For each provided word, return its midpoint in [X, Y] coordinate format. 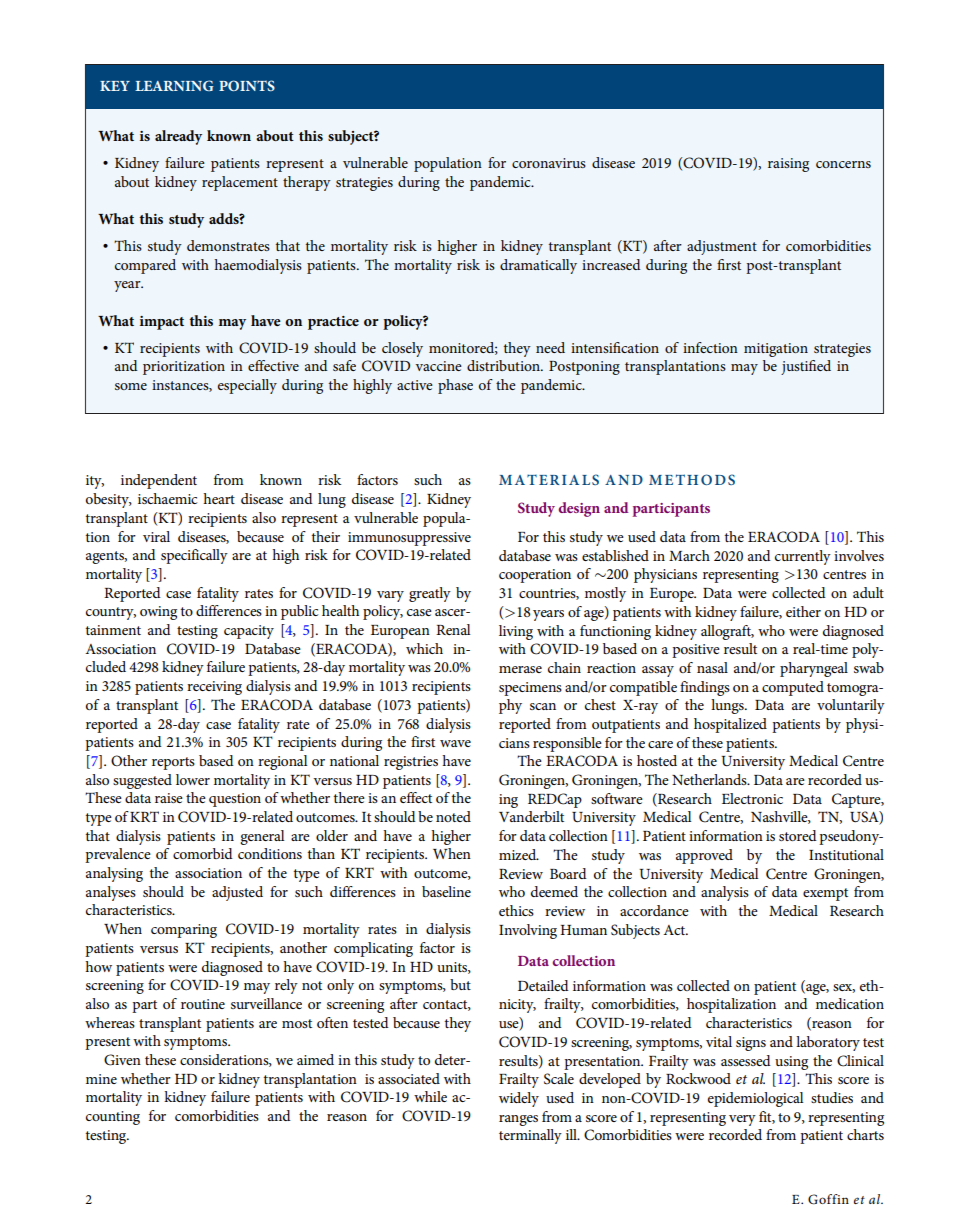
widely [519, 1099]
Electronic [752, 798]
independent [159, 481]
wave [455, 743]
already [178, 137]
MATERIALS [549, 479]
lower [193, 779]
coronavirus [549, 163]
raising [788, 165]
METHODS [692, 479]
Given [122, 1060]
